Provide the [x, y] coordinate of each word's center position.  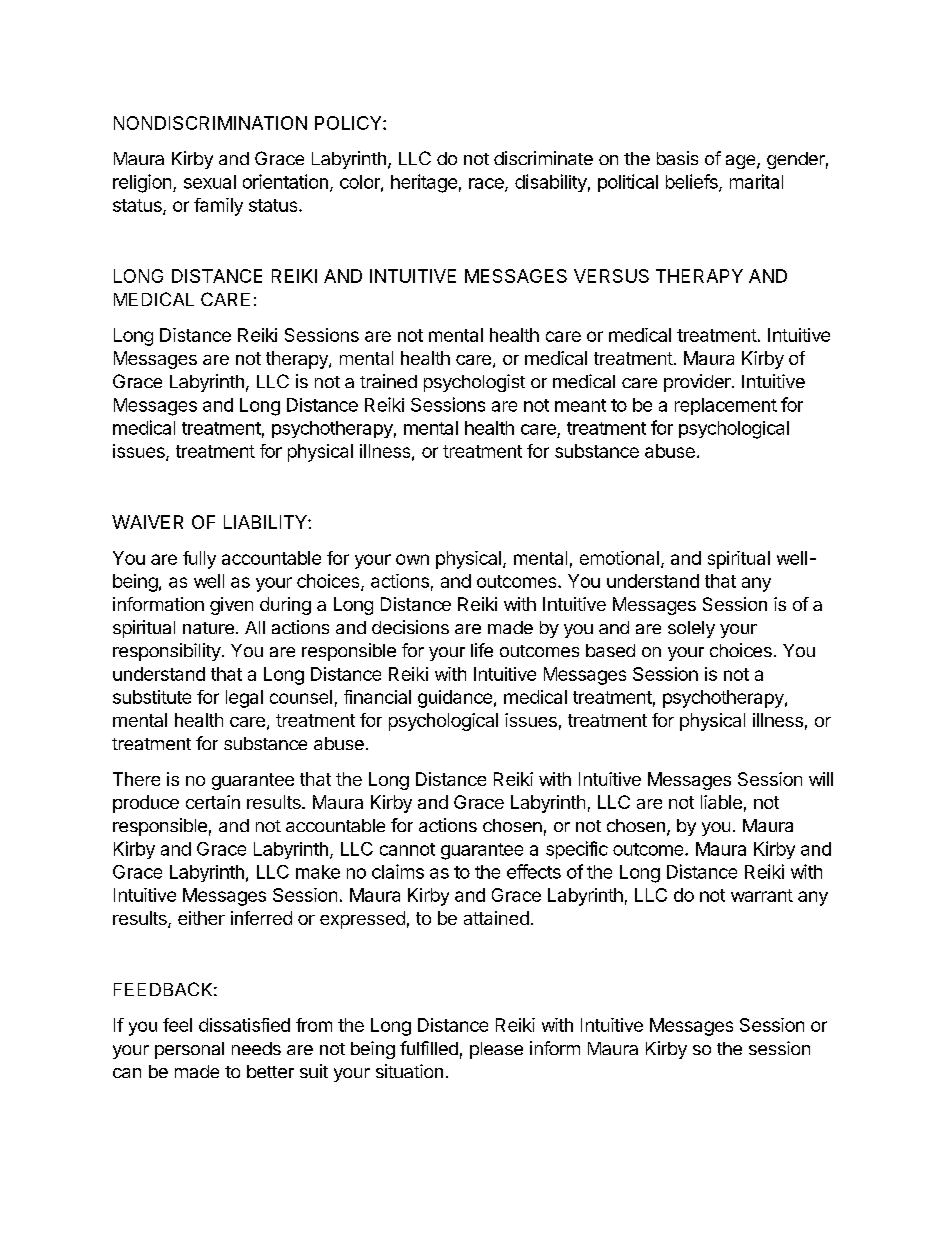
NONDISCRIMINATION [210, 123]
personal [189, 1050]
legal [244, 699]
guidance [455, 699]
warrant [762, 895]
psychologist [474, 383]
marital [756, 181]
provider [698, 383]
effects [534, 871]
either [201, 918]
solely [691, 629]
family [218, 207]
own [412, 559]
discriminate [543, 158]
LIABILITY [266, 522]
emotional [619, 558]
